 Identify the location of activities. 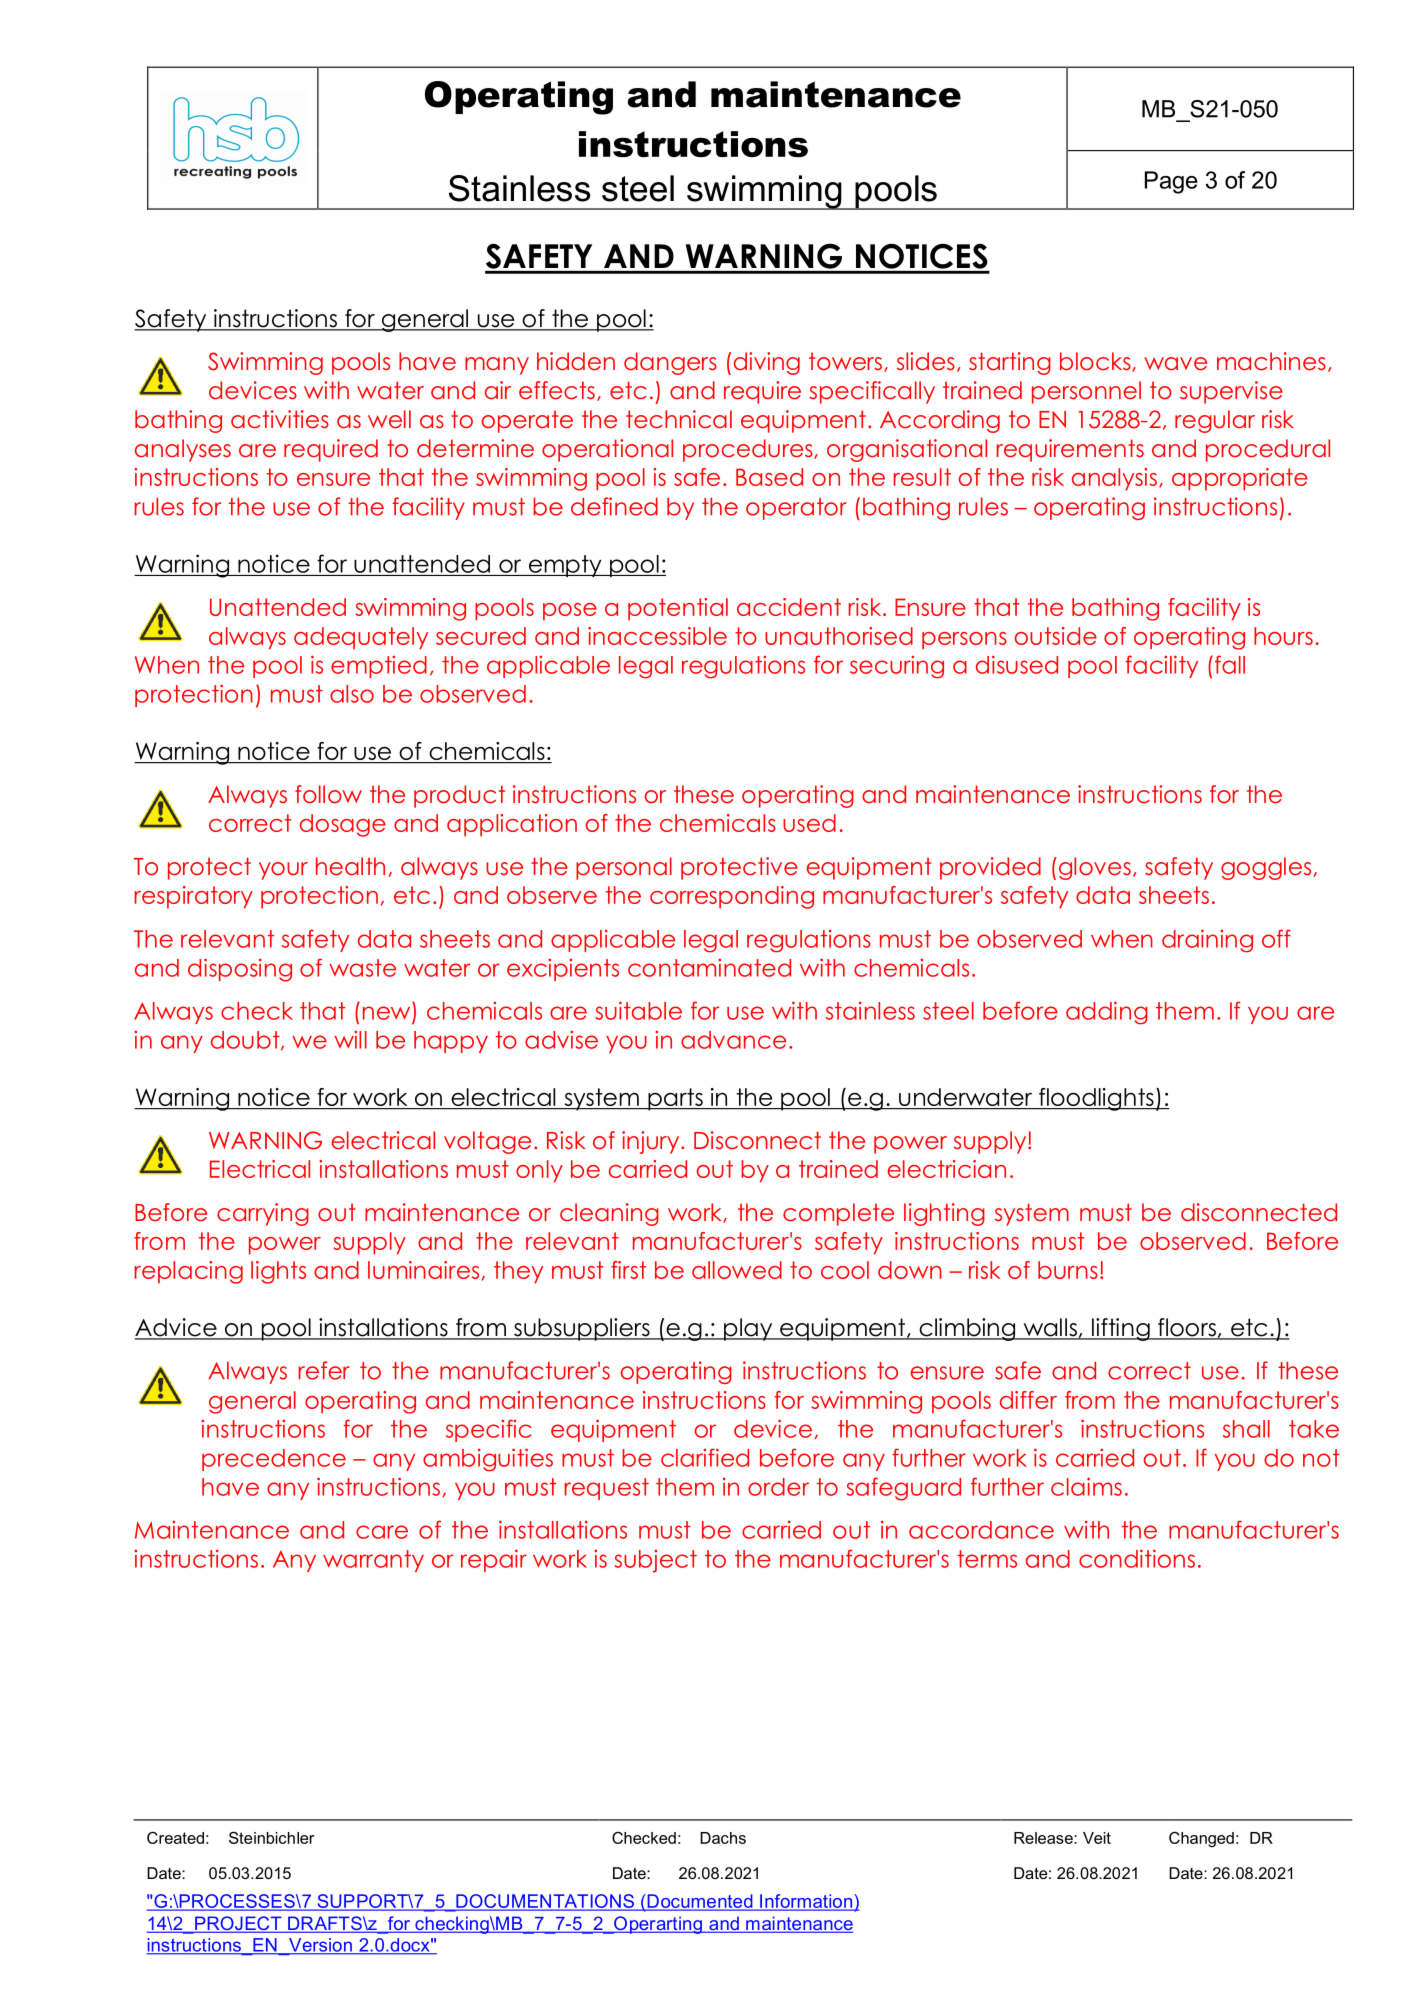
(280, 419).
